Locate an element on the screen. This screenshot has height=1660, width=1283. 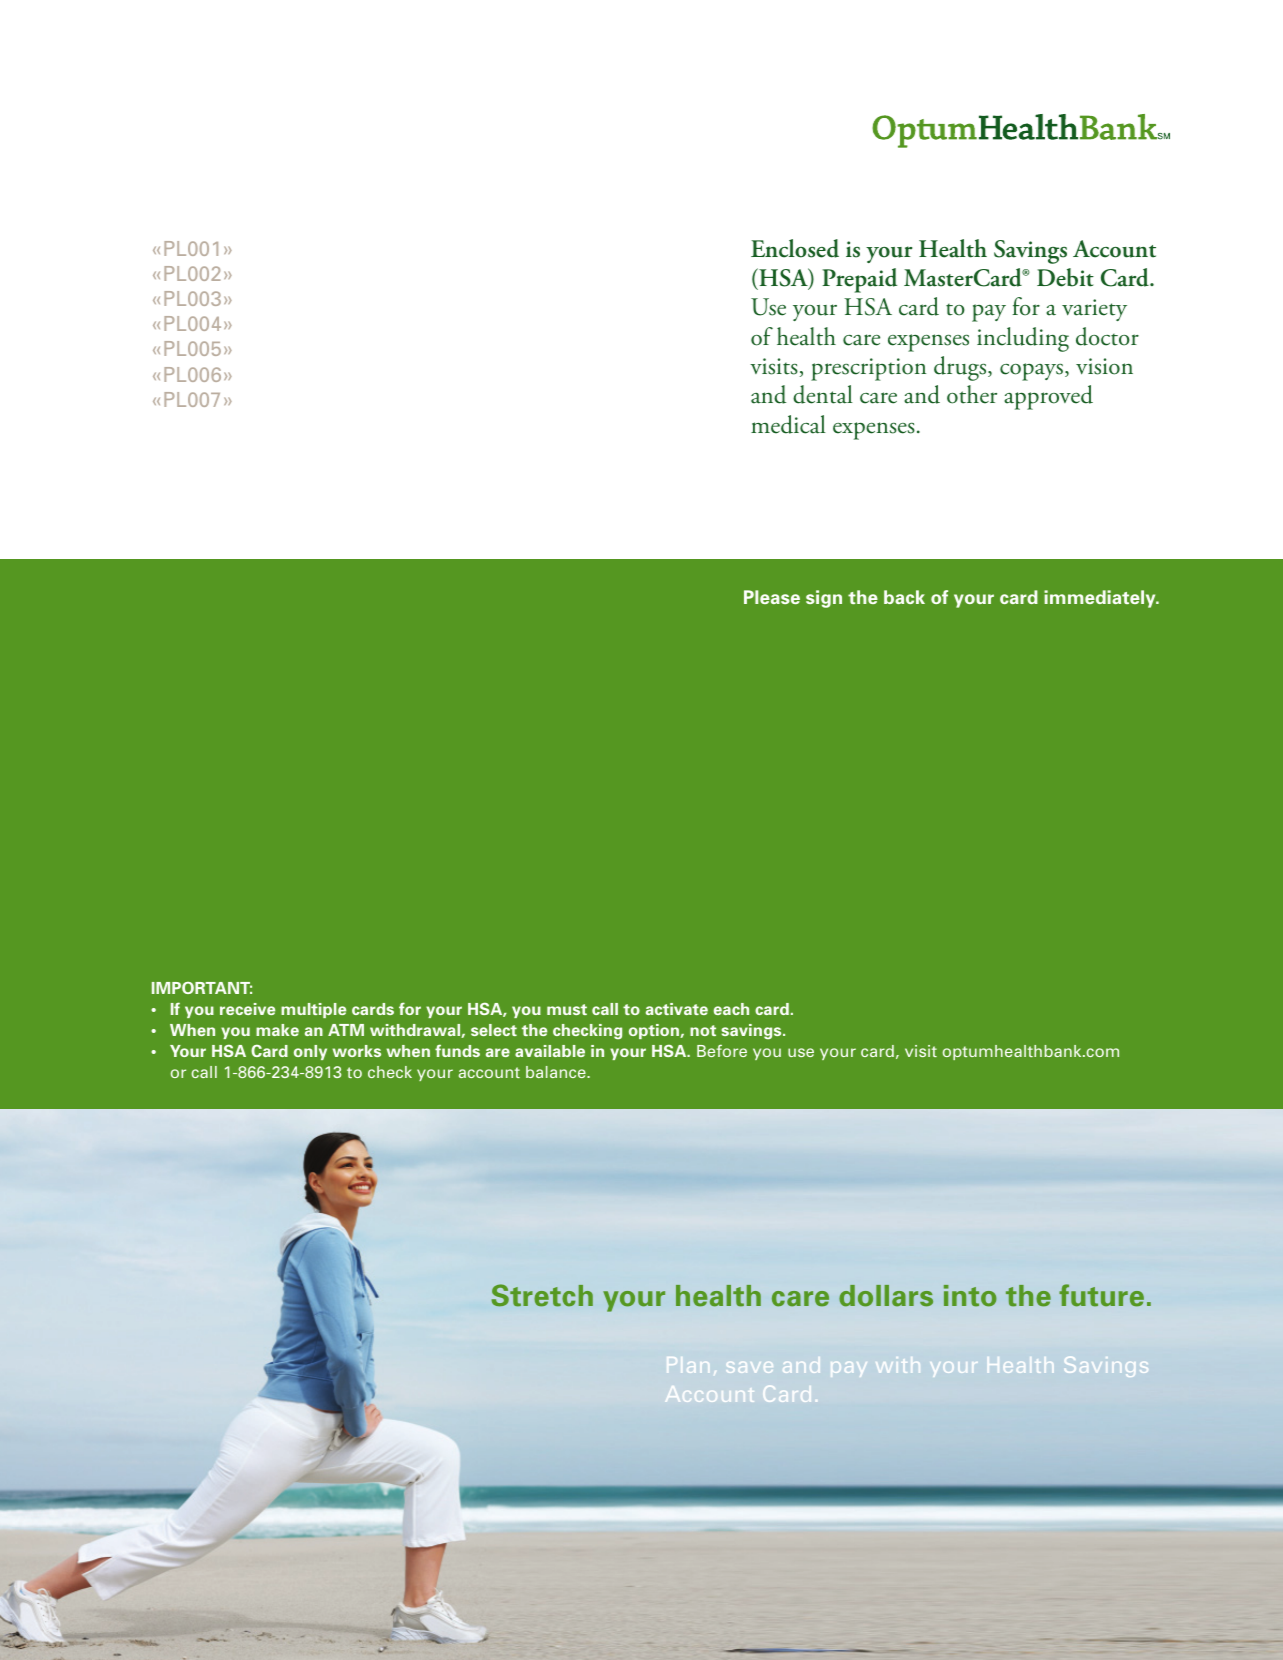
Enclosed is located at coordinates (795, 248).
